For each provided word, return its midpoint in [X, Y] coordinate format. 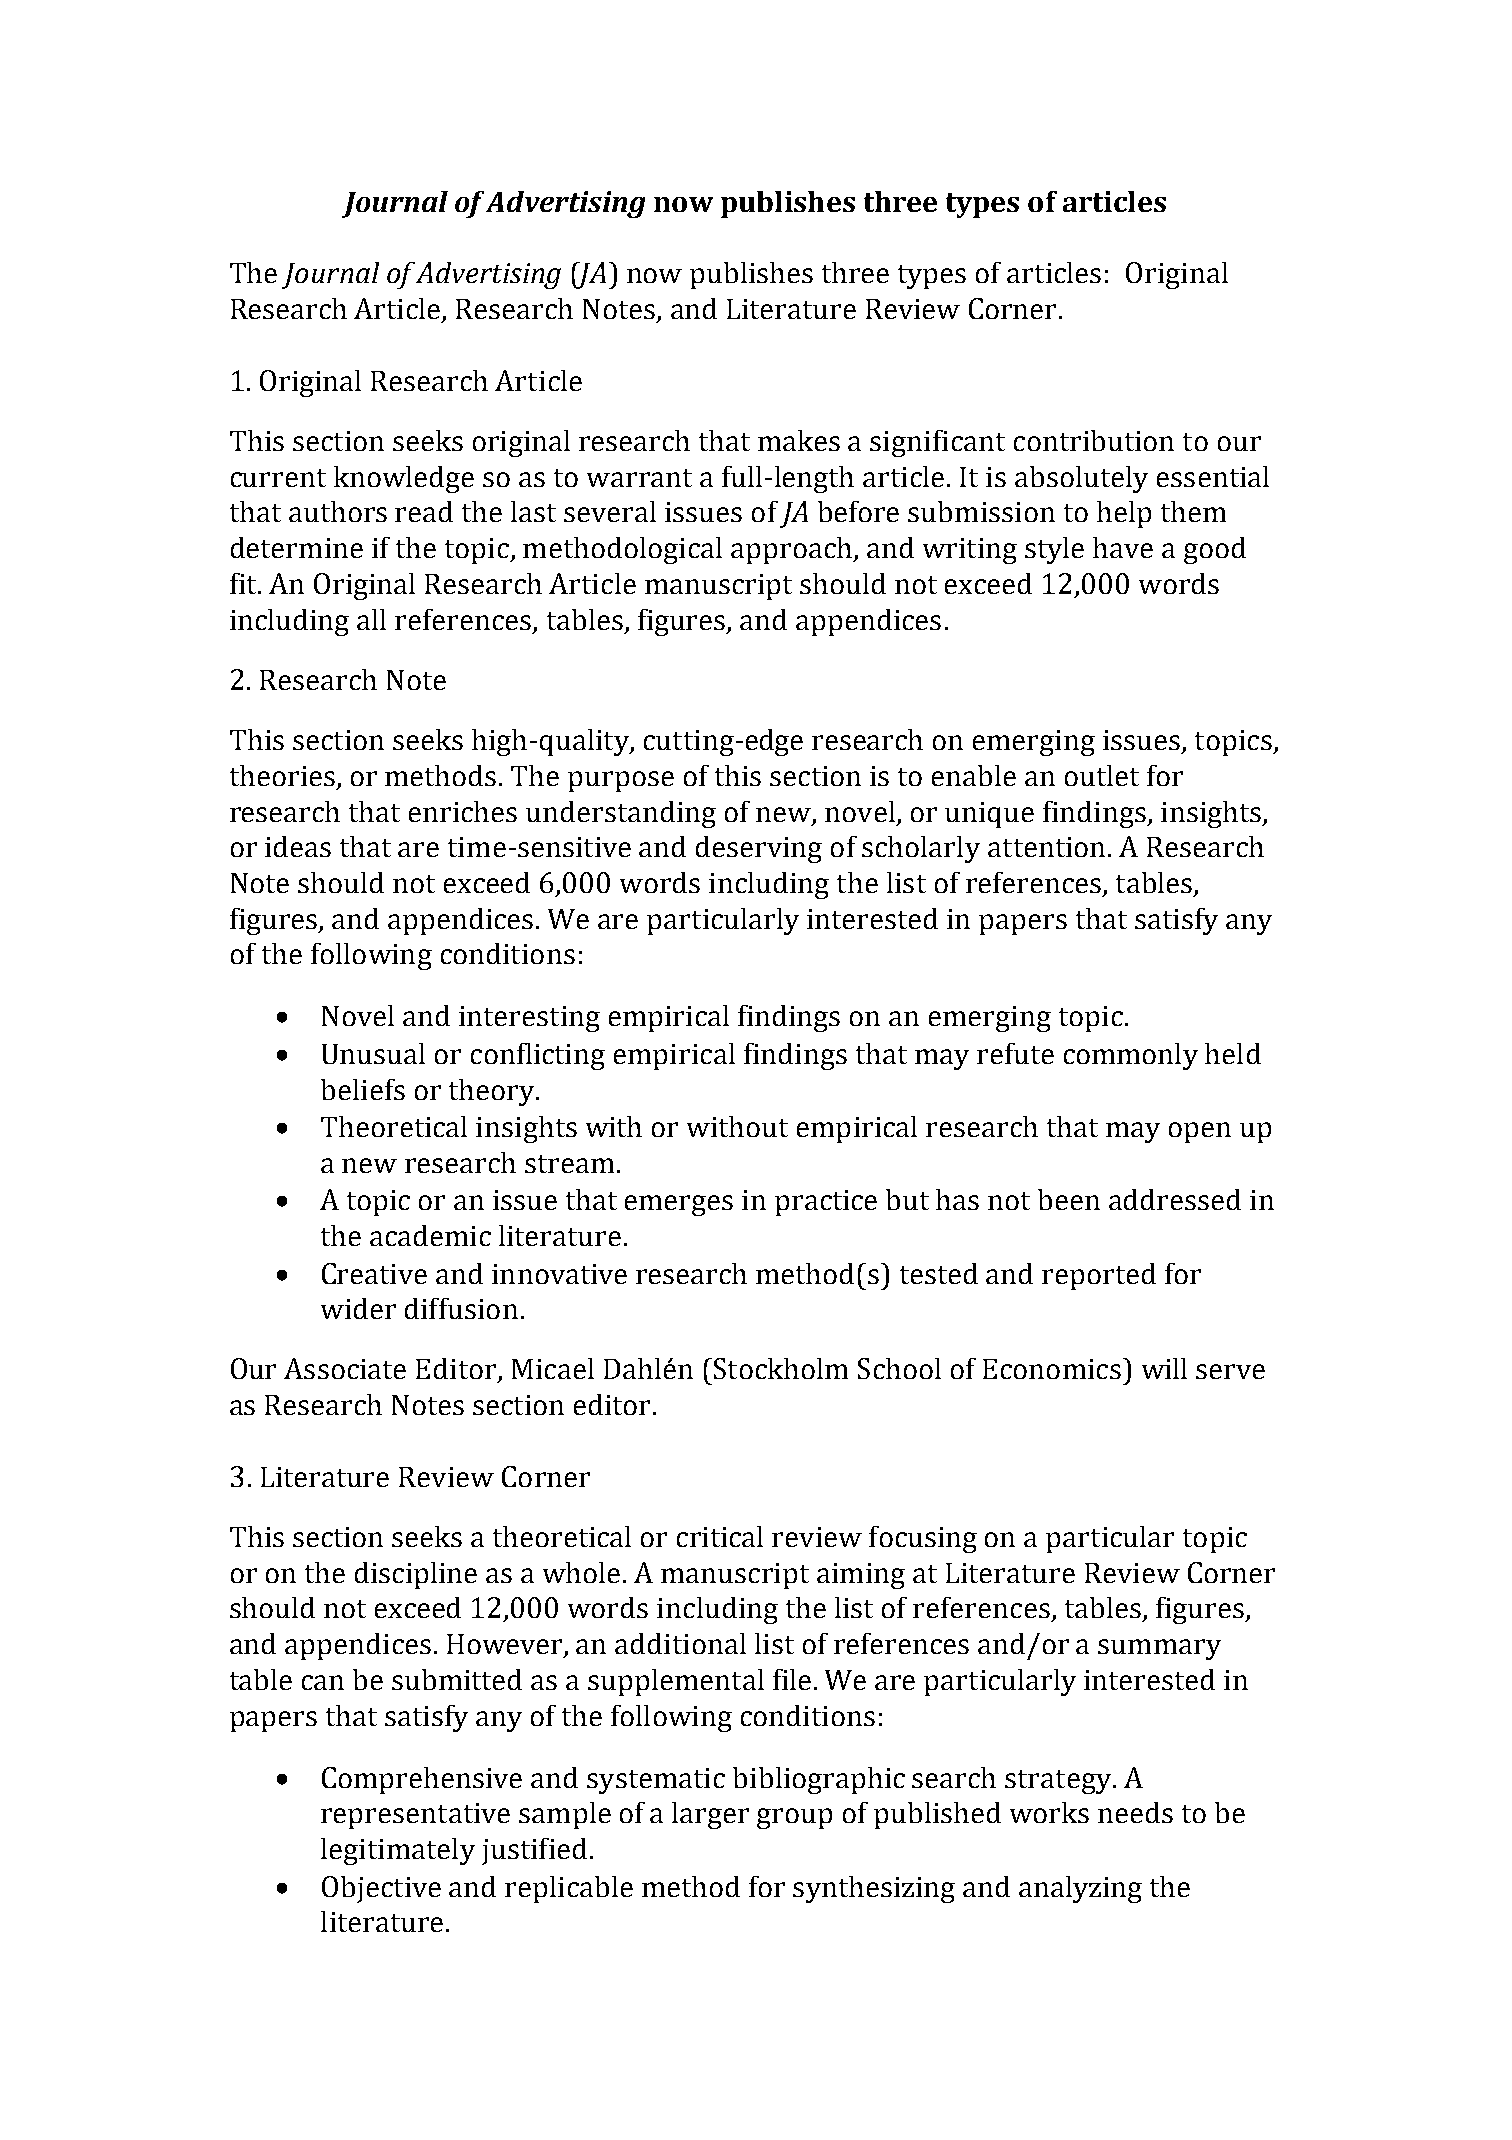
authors [338, 511]
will [1164, 1368]
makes [799, 440]
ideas [298, 846]
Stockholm [779, 1368]
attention [1046, 847]
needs [1135, 1812]
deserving [759, 849]
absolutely [1081, 479]
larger [710, 1815]
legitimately [398, 1851]
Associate [345, 1368]
